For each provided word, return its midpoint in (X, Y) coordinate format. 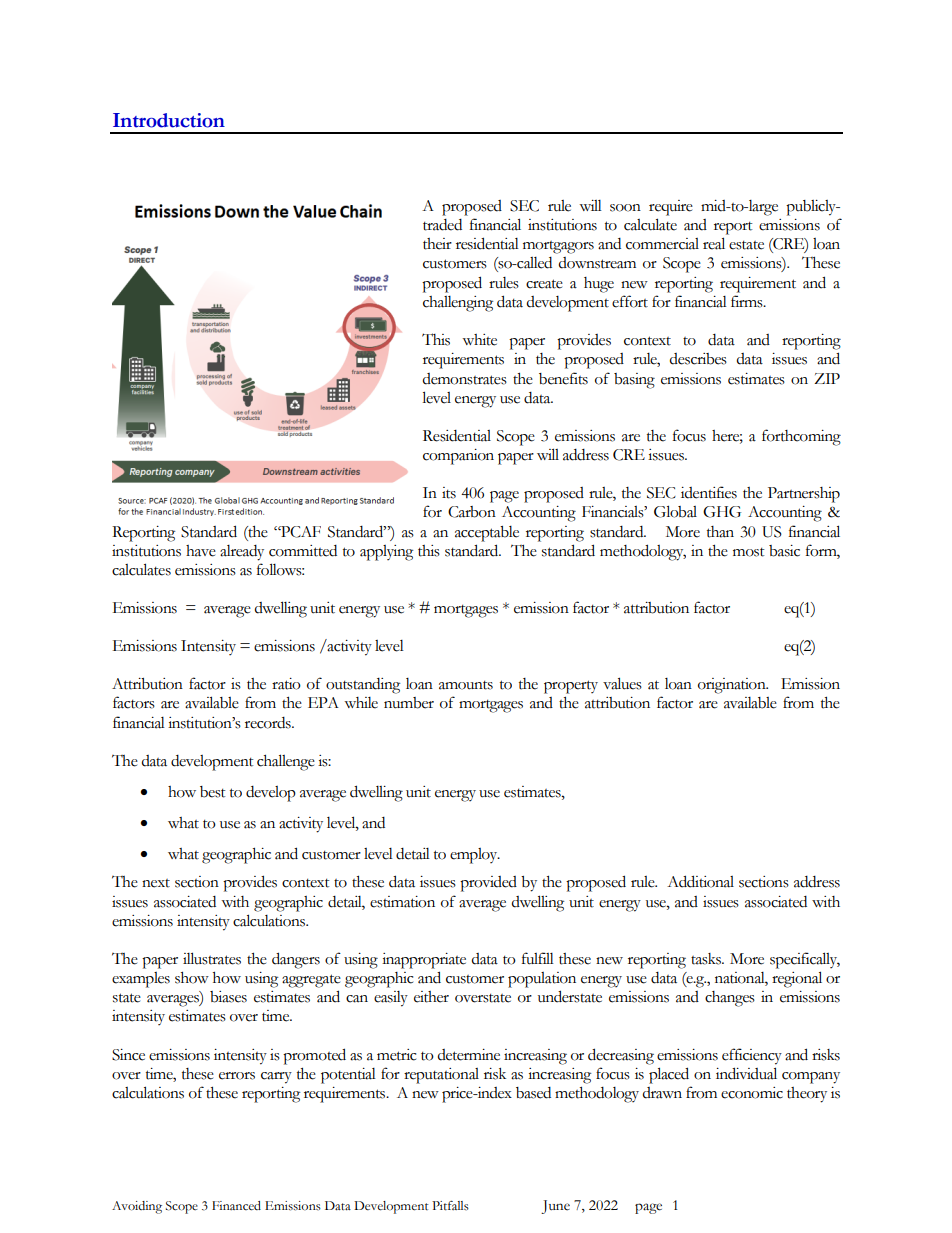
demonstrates (464, 379)
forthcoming (801, 437)
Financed (236, 1206)
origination (733, 686)
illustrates (212, 958)
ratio (286, 684)
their (437, 244)
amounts (466, 685)
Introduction (169, 120)
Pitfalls (450, 1206)
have (201, 551)
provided (488, 884)
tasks (707, 959)
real (714, 243)
